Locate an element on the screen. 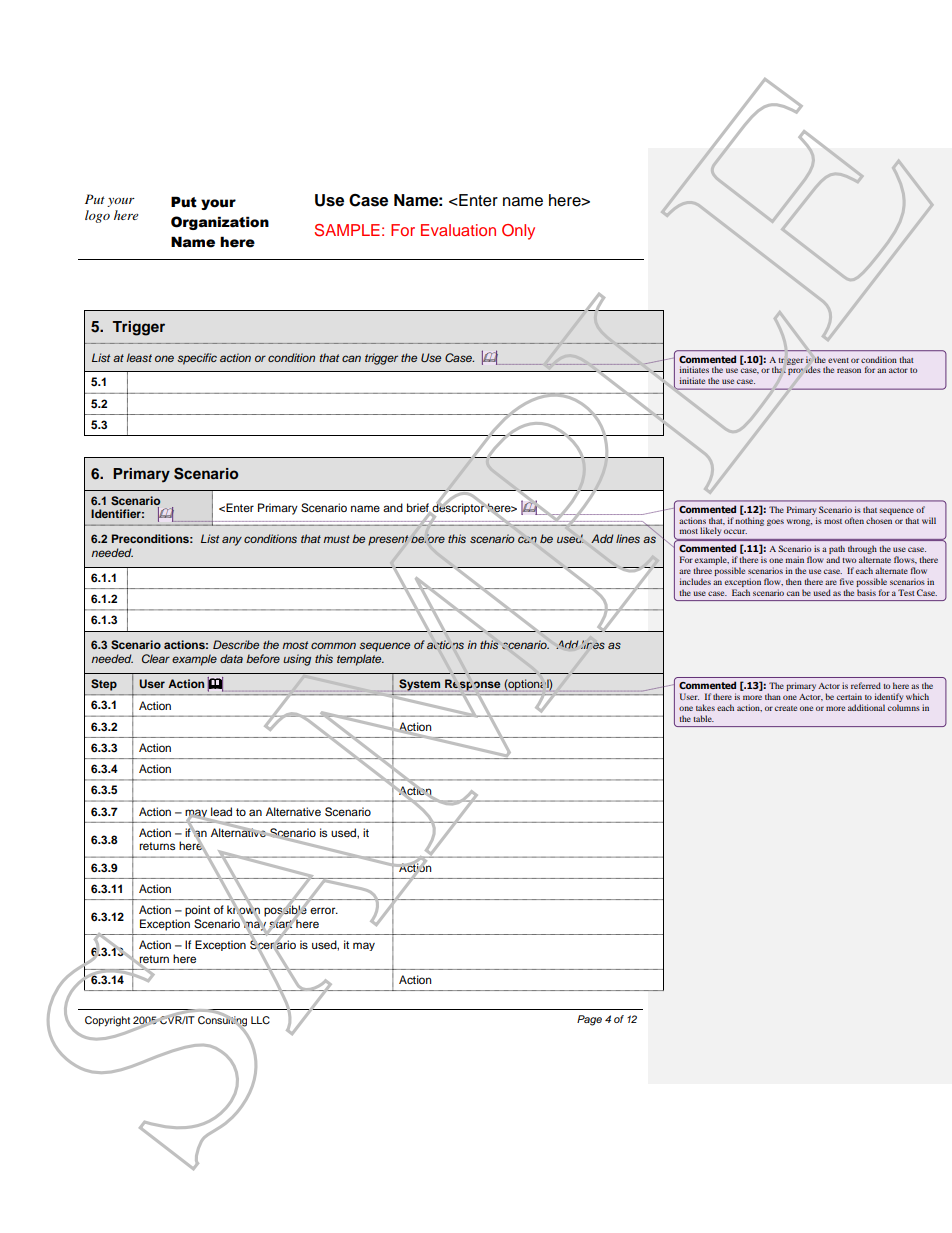  error is located at coordinates (324, 910).
